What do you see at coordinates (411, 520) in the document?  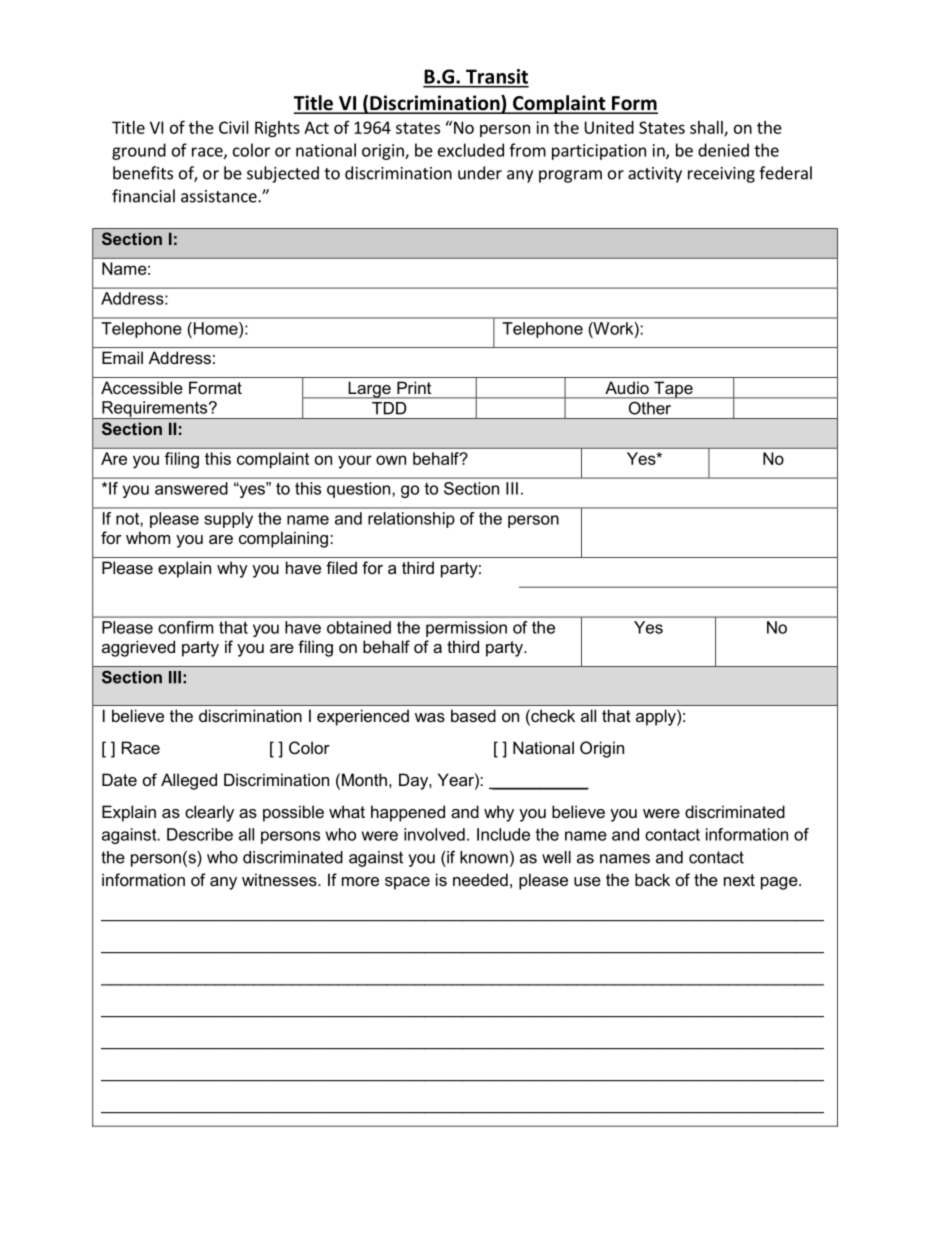 I see `relationship` at bounding box center [411, 520].
